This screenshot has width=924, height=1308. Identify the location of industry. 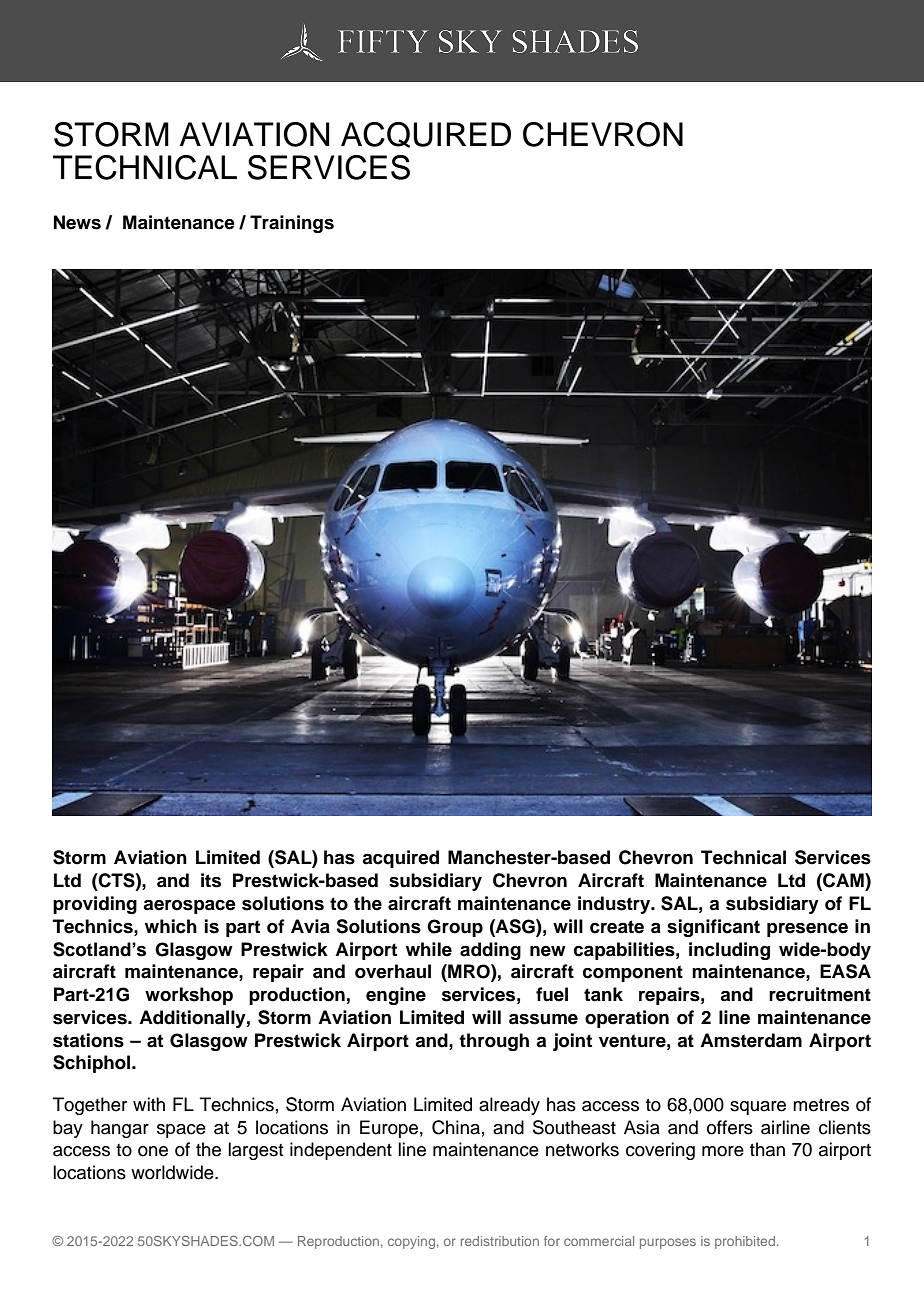
(615, 905).
